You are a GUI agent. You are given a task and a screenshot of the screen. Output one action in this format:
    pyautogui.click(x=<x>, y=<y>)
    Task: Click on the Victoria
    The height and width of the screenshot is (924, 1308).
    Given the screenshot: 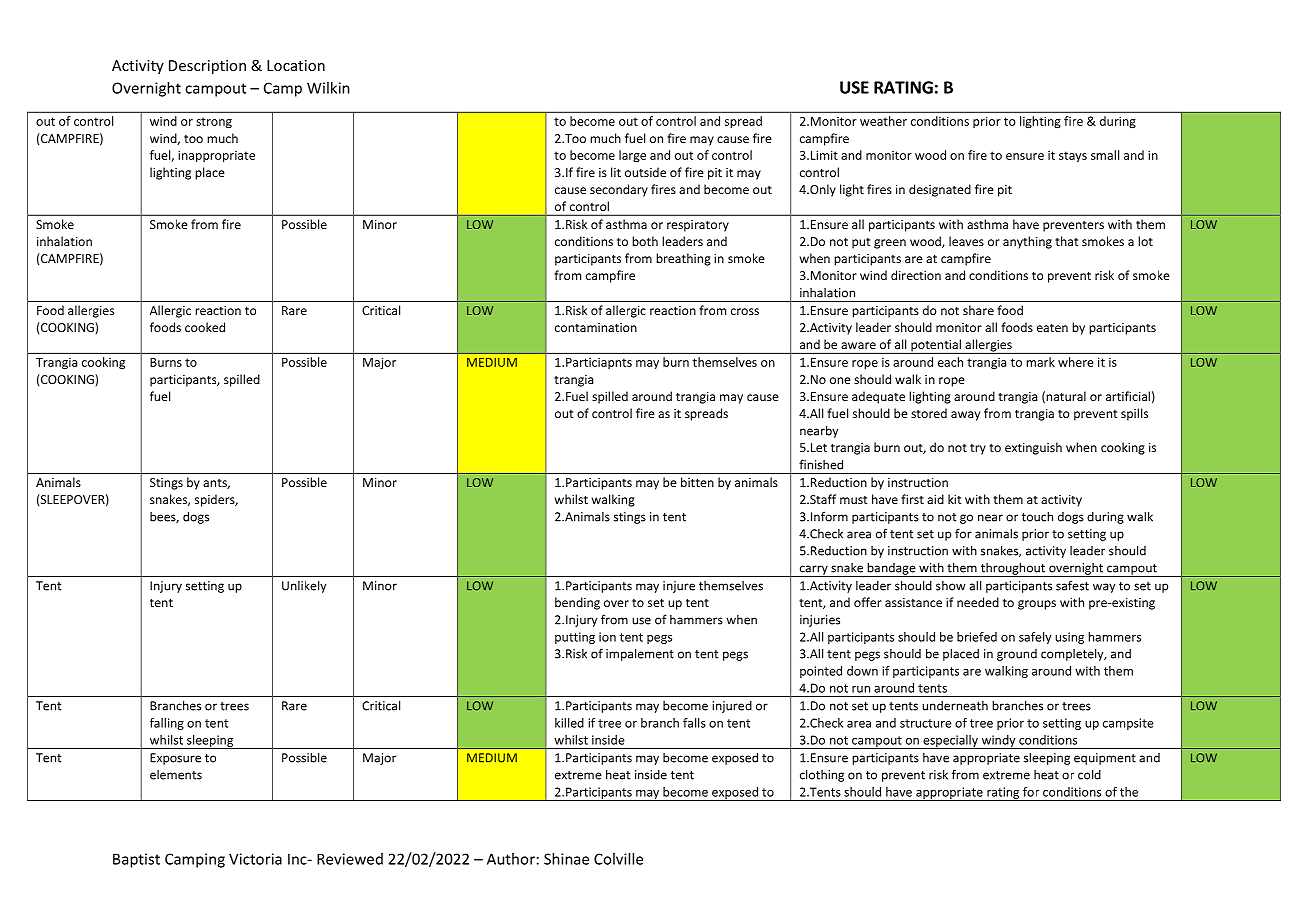 What is the action you would take?
    pyautogui.click(x=255, y=859)
